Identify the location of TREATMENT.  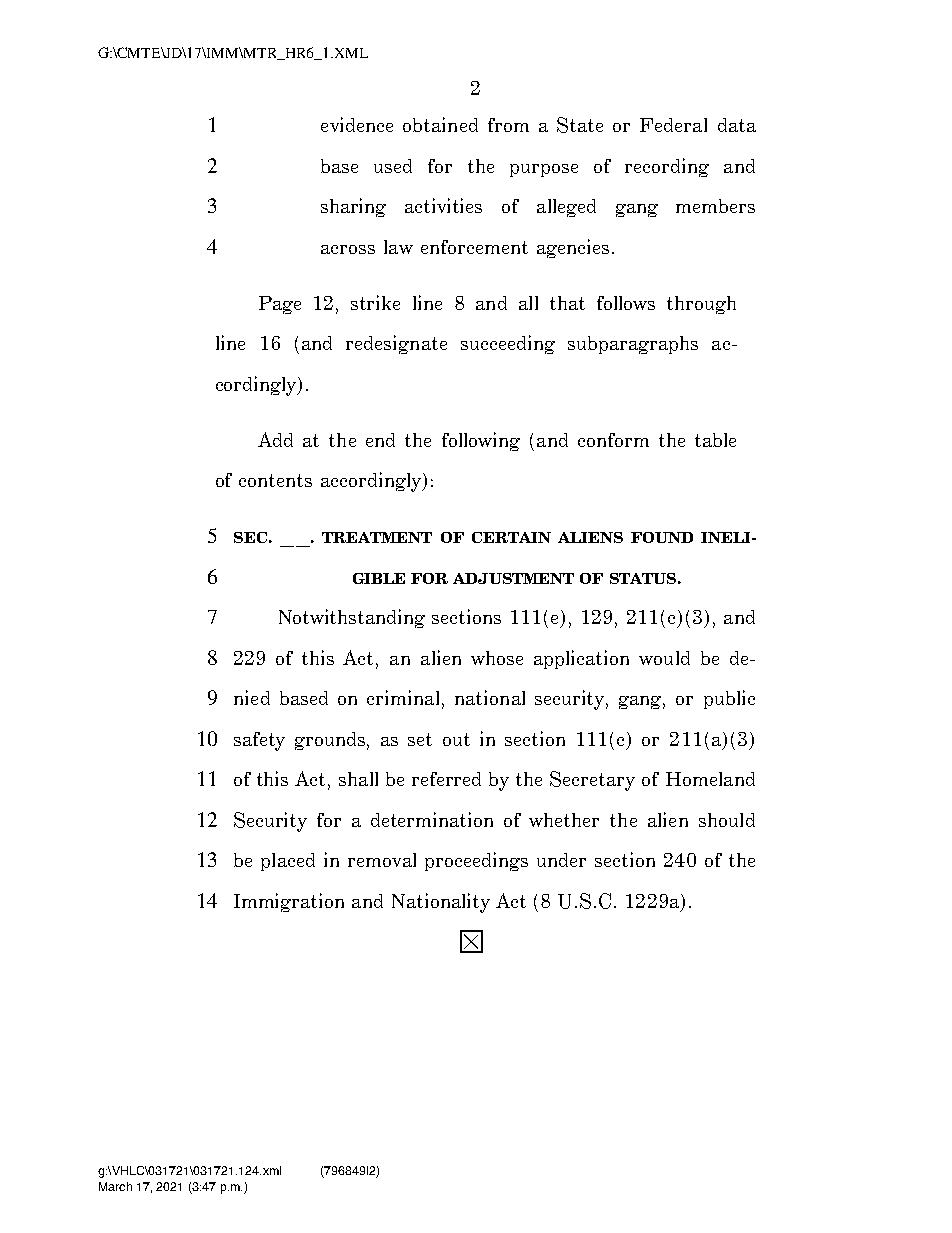
(377, 537).
